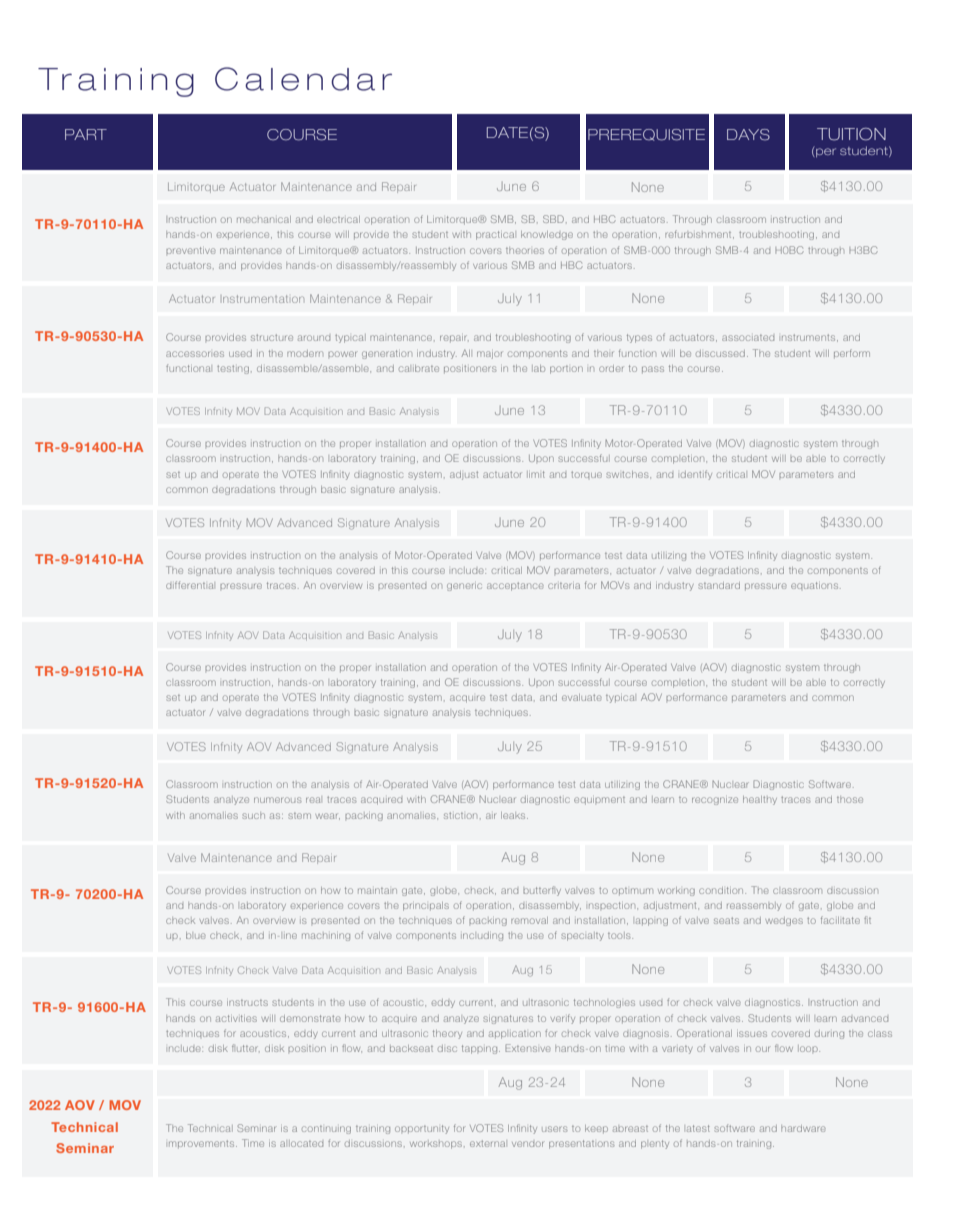  I want to click on PART, so click(86, 134).
